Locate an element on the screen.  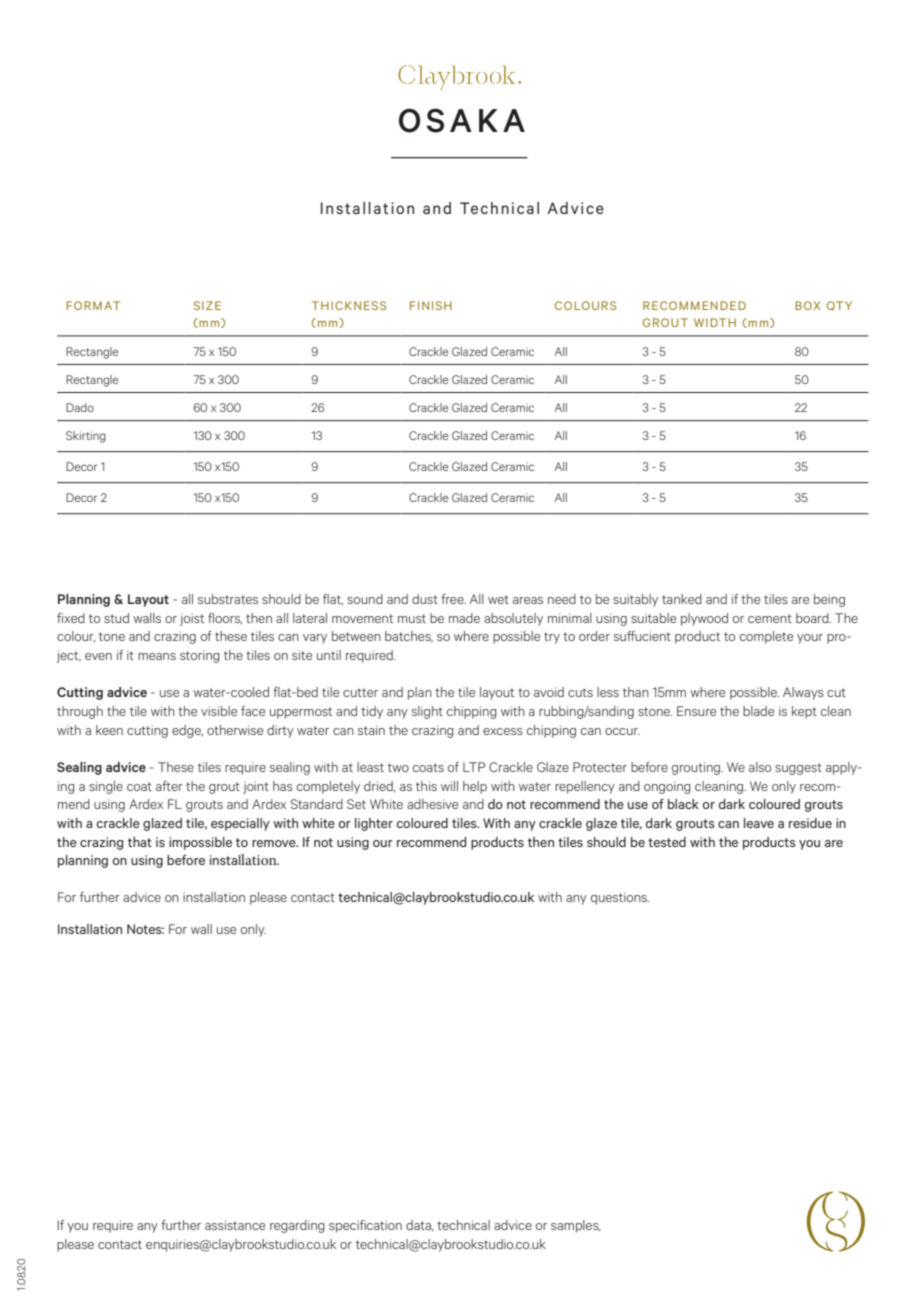
FINISH is located at coordinates (431, 305).
